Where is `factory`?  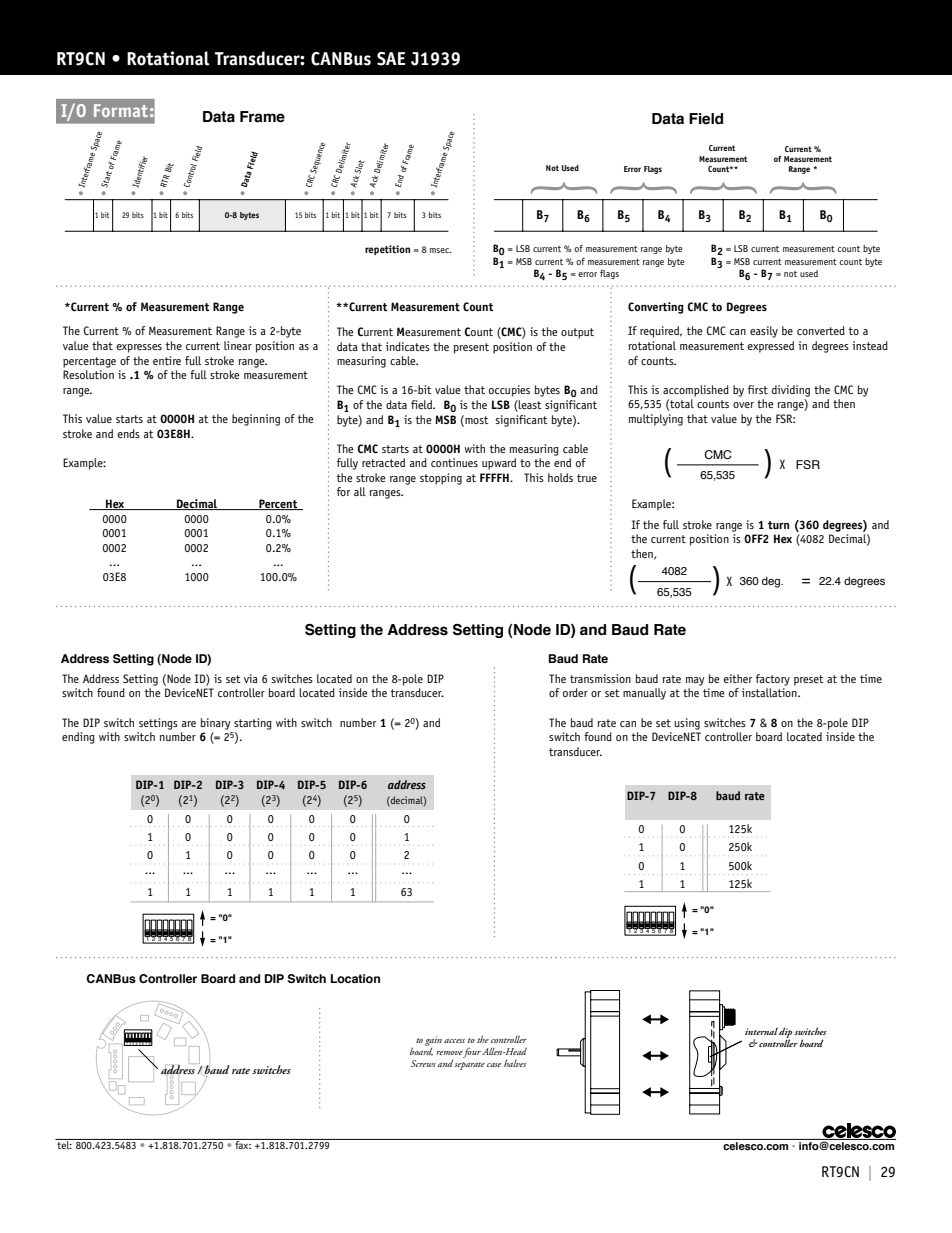 factory is located at coordinates (773, 680).
